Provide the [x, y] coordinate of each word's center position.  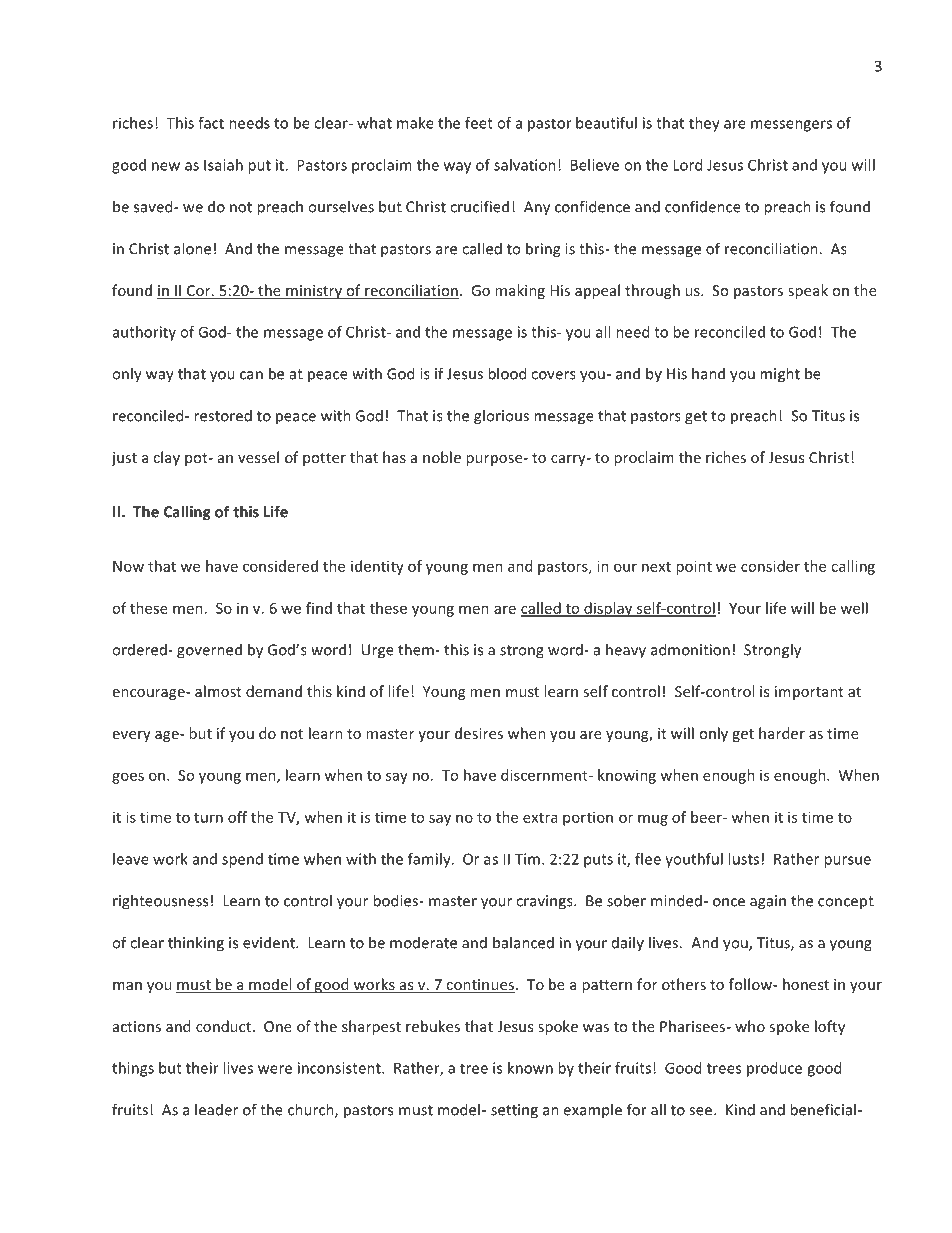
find [319, 608]
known [530, 1068]
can [251, 375]
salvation [525, 165]
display [608, 609]
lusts [743, 859]
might [780, 375]
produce [774, 1069]
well [854, 608]
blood [507, 373]
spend [242, 860]
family [430, 860]
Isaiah [223, 165]
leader [216, 1109]
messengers [791, 126]
